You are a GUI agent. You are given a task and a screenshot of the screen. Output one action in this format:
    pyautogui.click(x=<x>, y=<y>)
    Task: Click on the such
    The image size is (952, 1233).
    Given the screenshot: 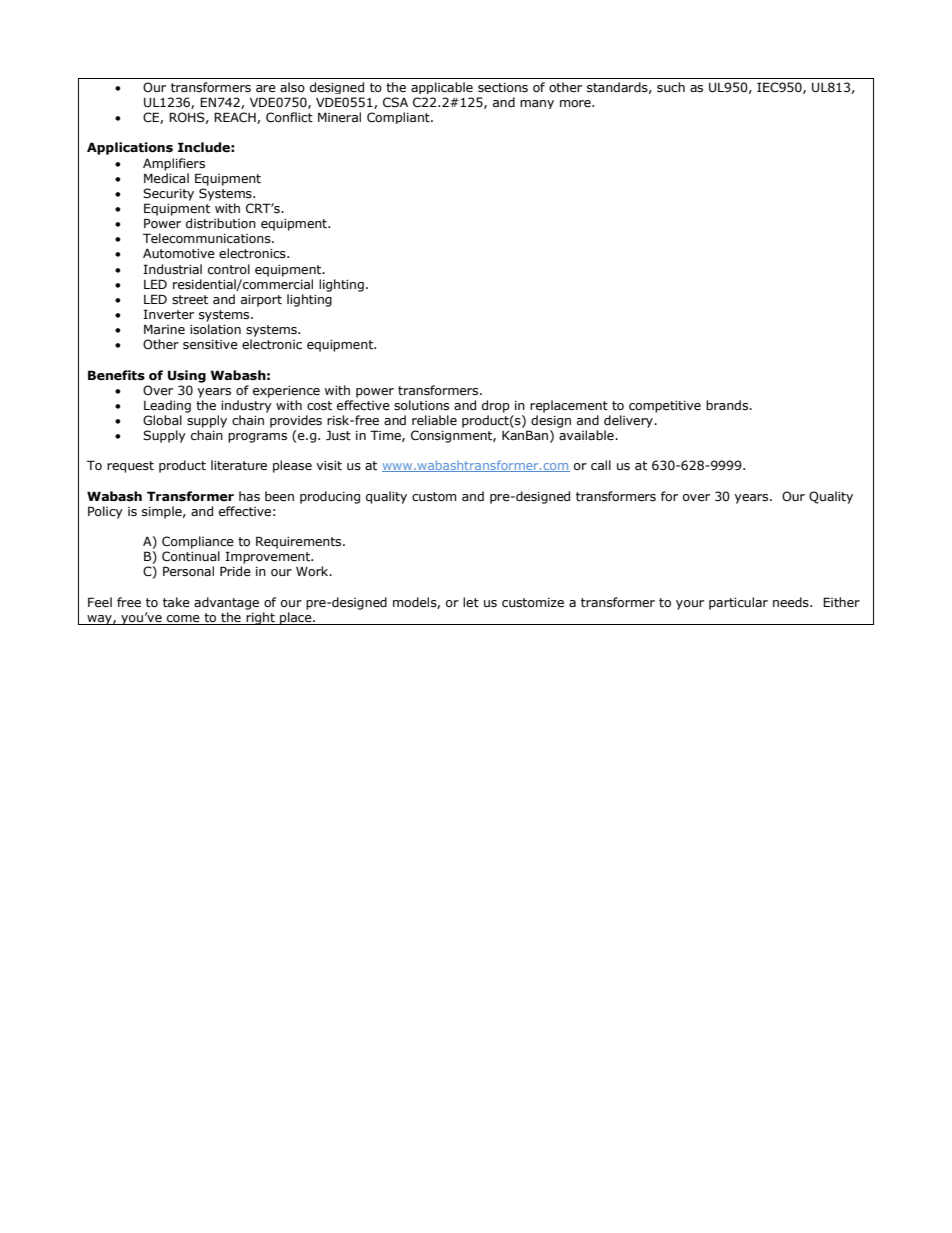 What is the action you would take?
    pyautogui.click(x=671, y=87)
